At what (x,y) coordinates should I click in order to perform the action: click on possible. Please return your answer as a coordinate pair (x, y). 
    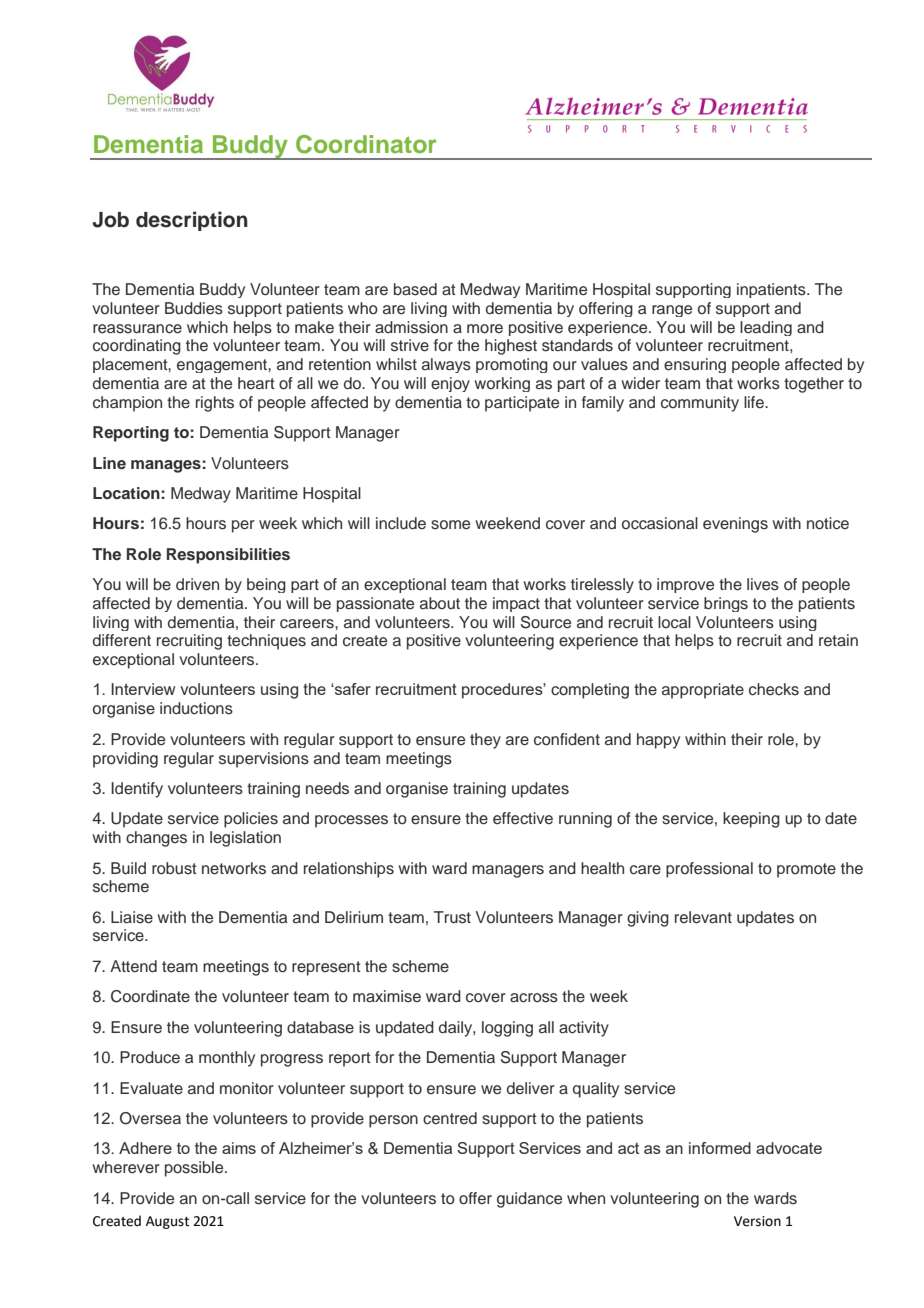
    Looking at the image, I should click on (195, 1169).
